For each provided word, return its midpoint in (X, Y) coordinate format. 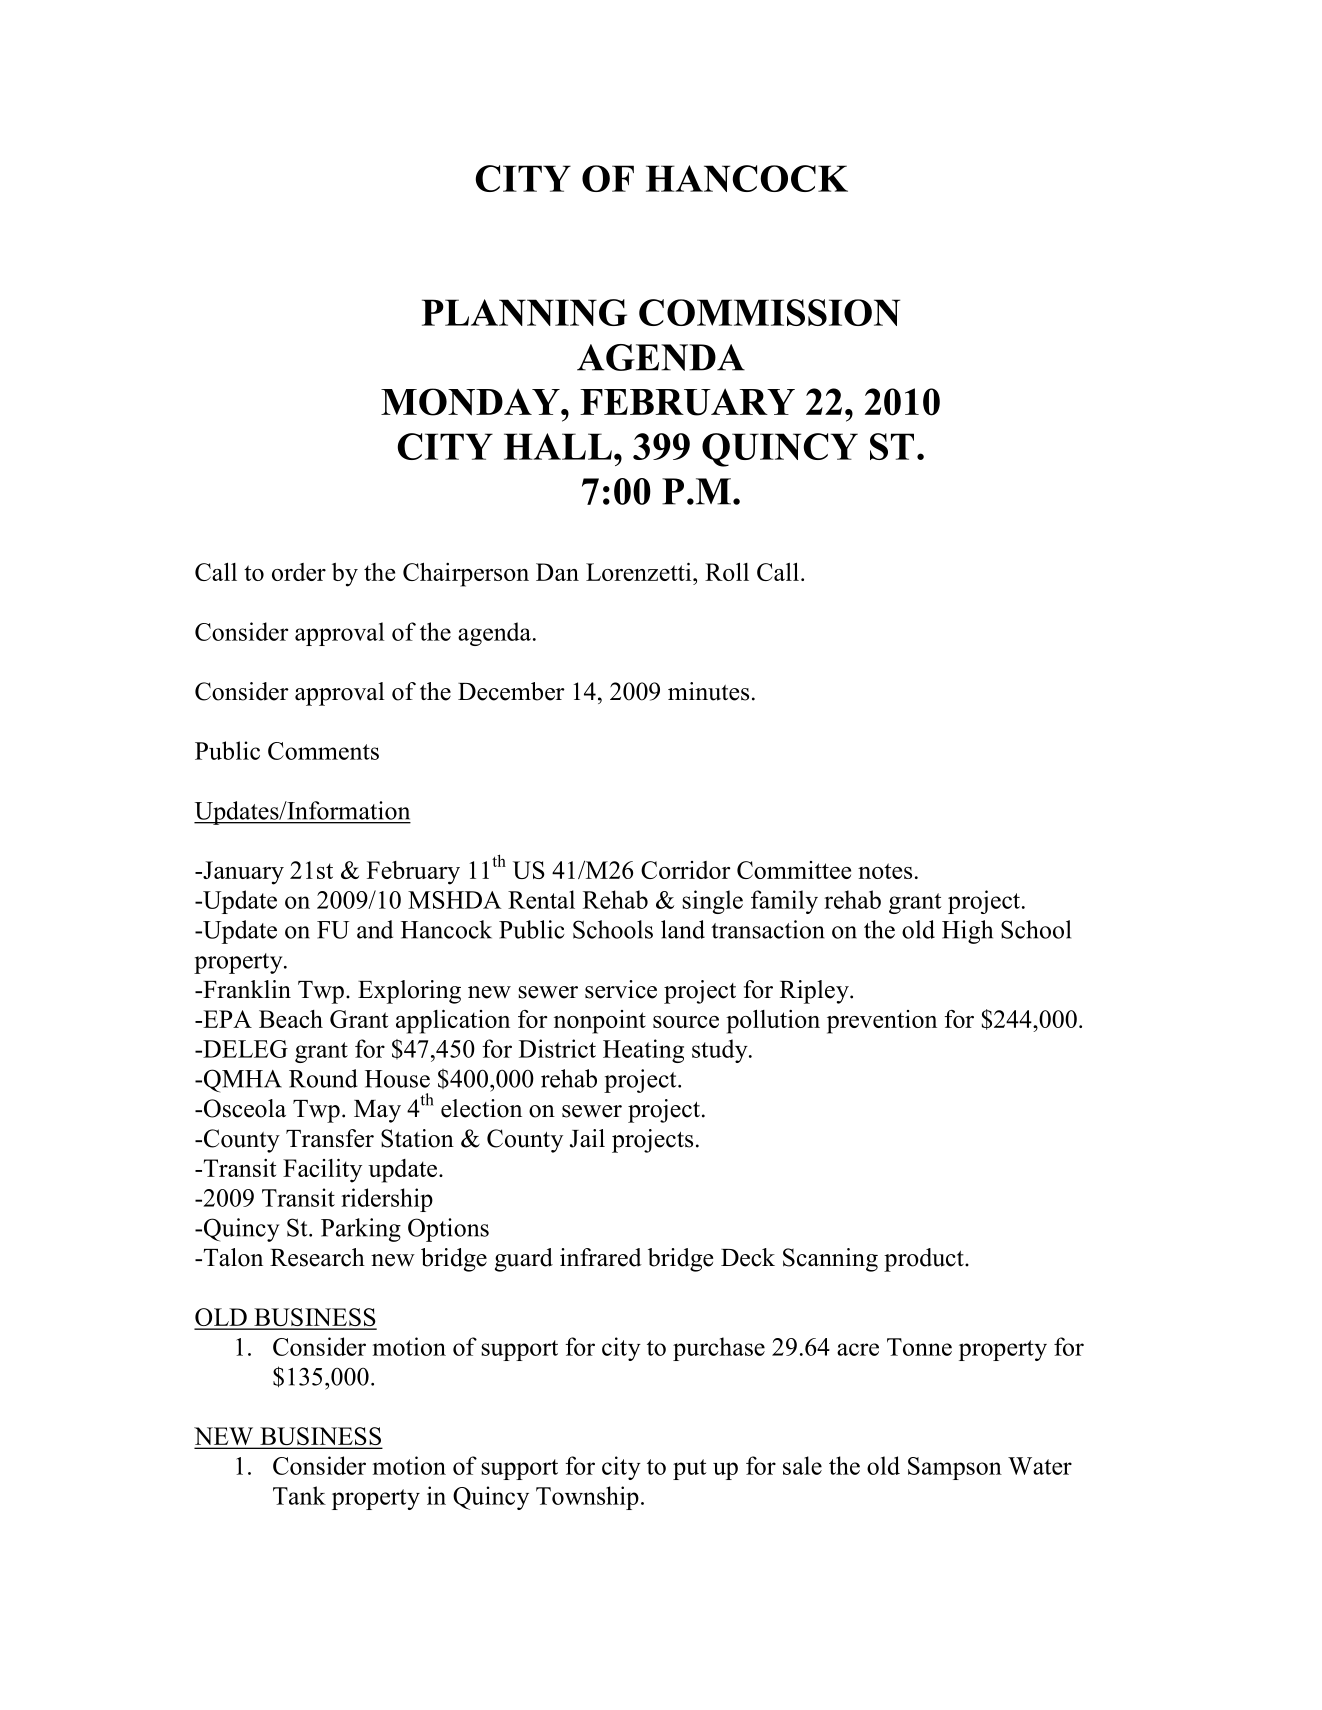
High (967, 932)
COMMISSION (769, 312)
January (242, 873)
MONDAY (471, 402)
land (683, 929)
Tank (299, 1495)
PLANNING (524, 312)
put (690, 1469)
